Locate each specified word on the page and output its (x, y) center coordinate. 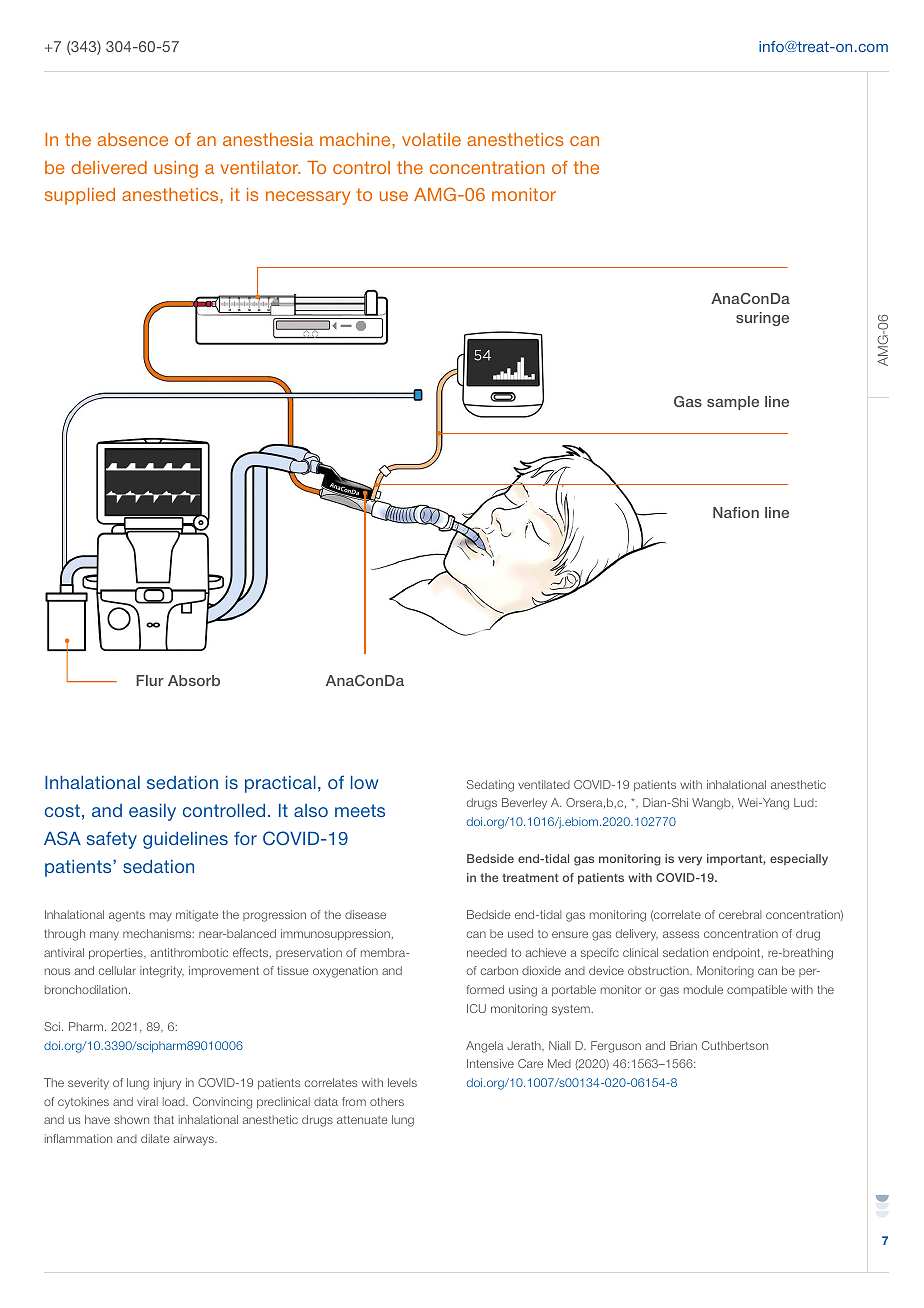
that (164, 1119)
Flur (150, 680)
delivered (109, 167)
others (387, 1101)
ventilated (544, 784)
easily (152, 812)
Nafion (736, 512)
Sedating (490, 786)
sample (733, 403)
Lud (805, 802)
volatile (431, 139)
